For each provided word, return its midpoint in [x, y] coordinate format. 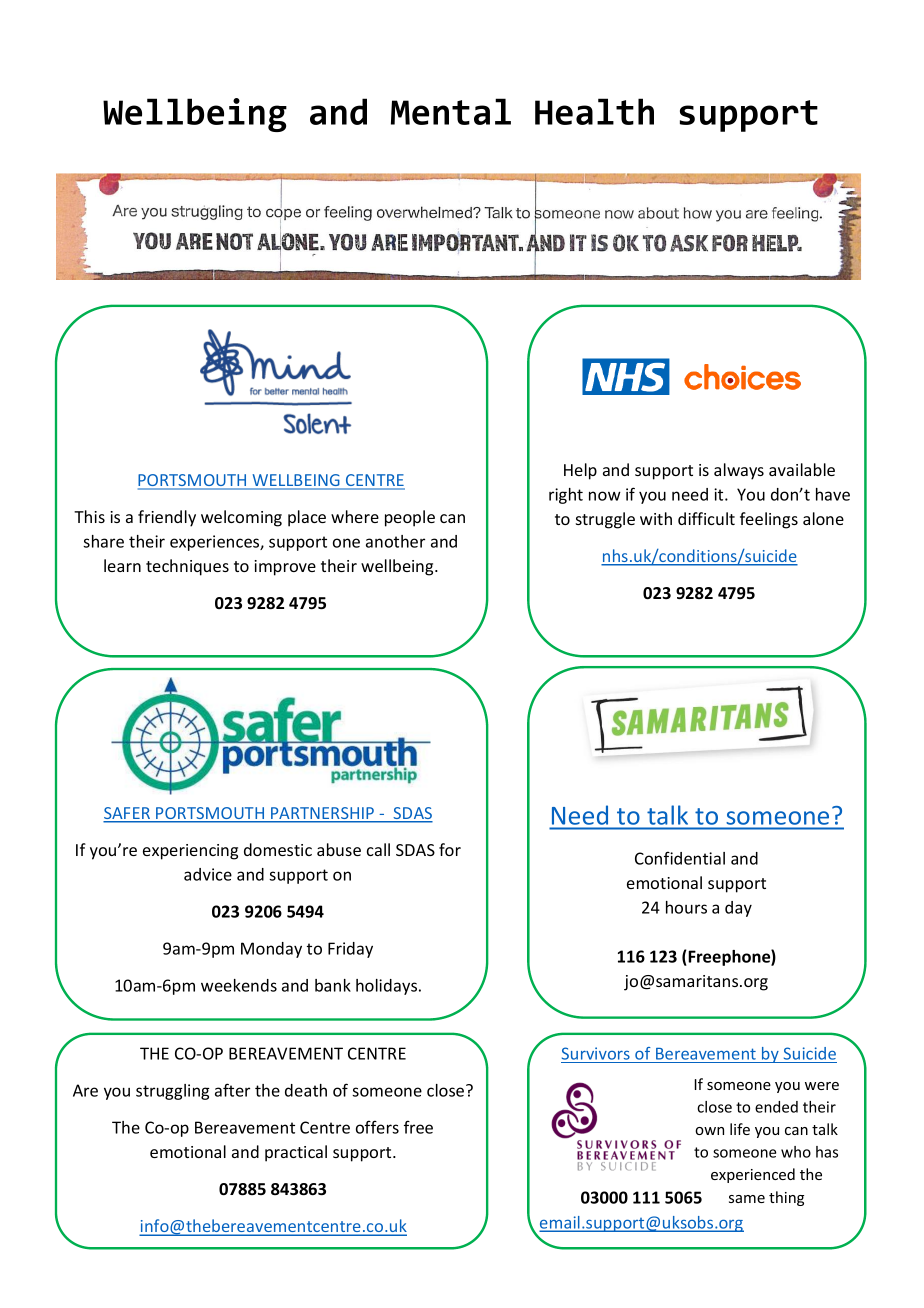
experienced [753, 1175]
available [802, 469]
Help [580, 471]
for [450, 849]
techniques [187, 567]
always [739, 471]
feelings [769, 520]
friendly [167, 518]
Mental [451, 111]
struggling [172, 1092]
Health [594, 111]
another [395, 541]
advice [208, 874]
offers [377, 1127]
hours [686, 907]
